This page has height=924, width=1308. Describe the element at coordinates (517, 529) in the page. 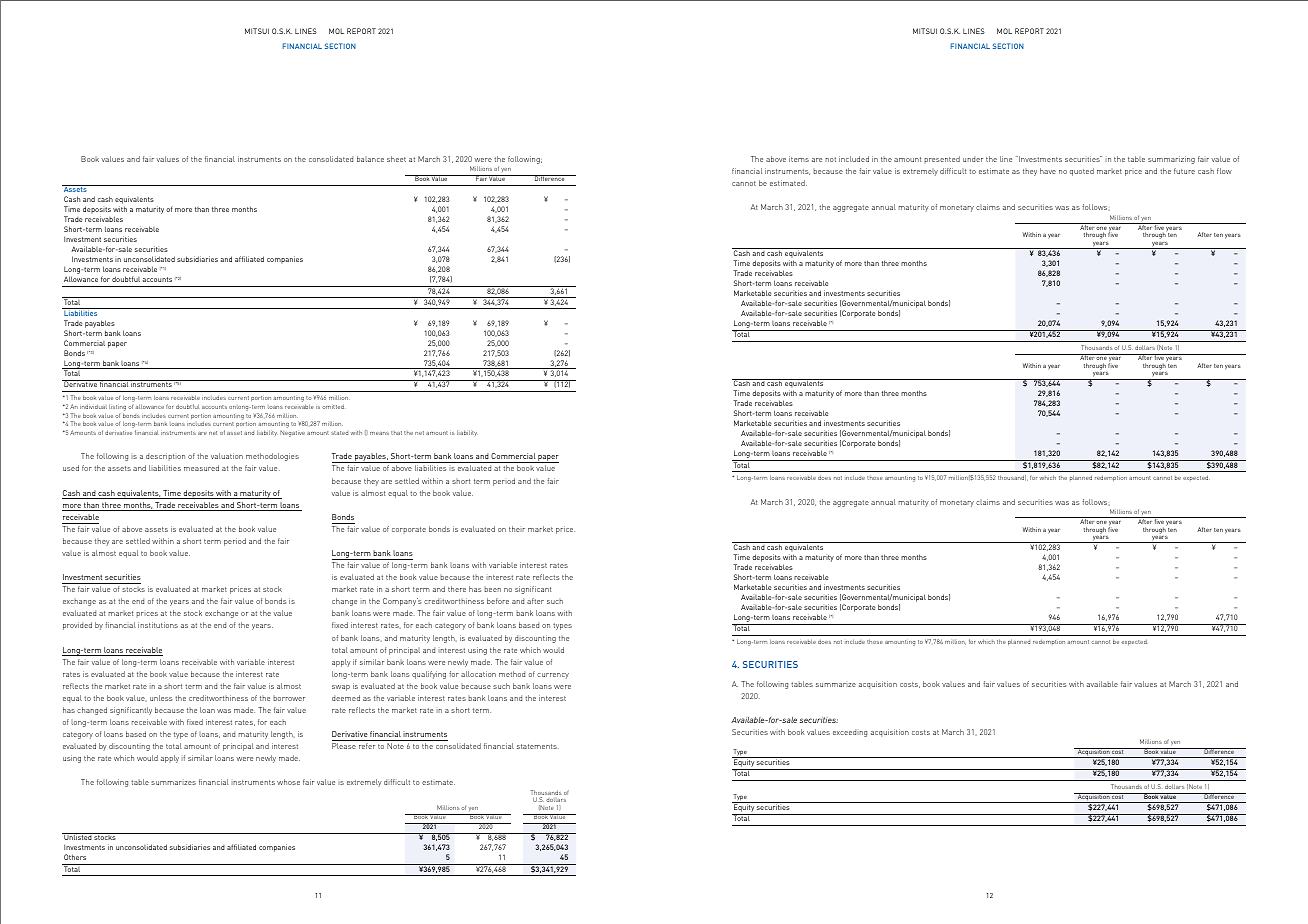

I see `their` at that location.
